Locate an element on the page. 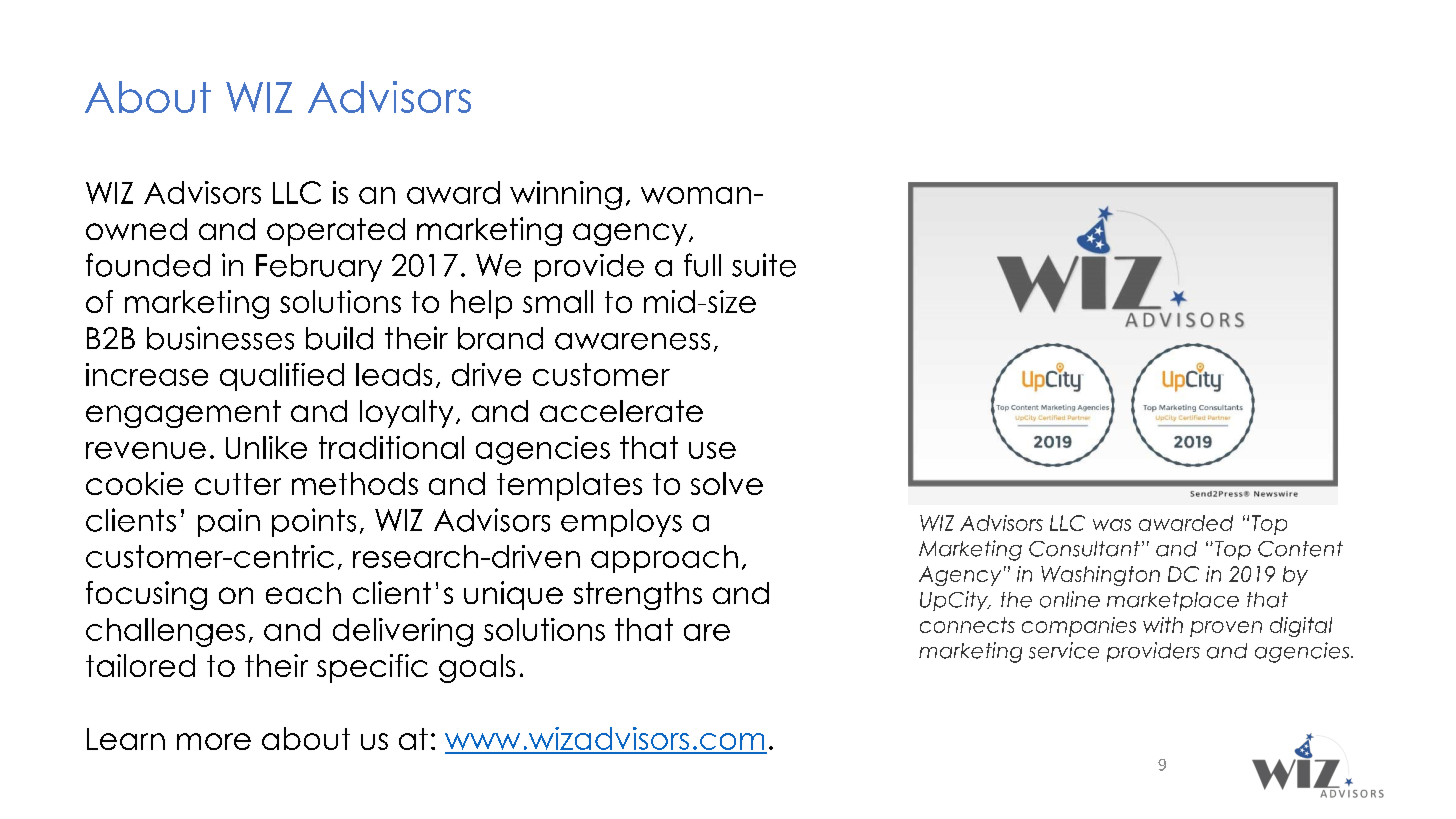 The width and height of the page is (1456, 819). qualified is located at coordinates (282, 377).
